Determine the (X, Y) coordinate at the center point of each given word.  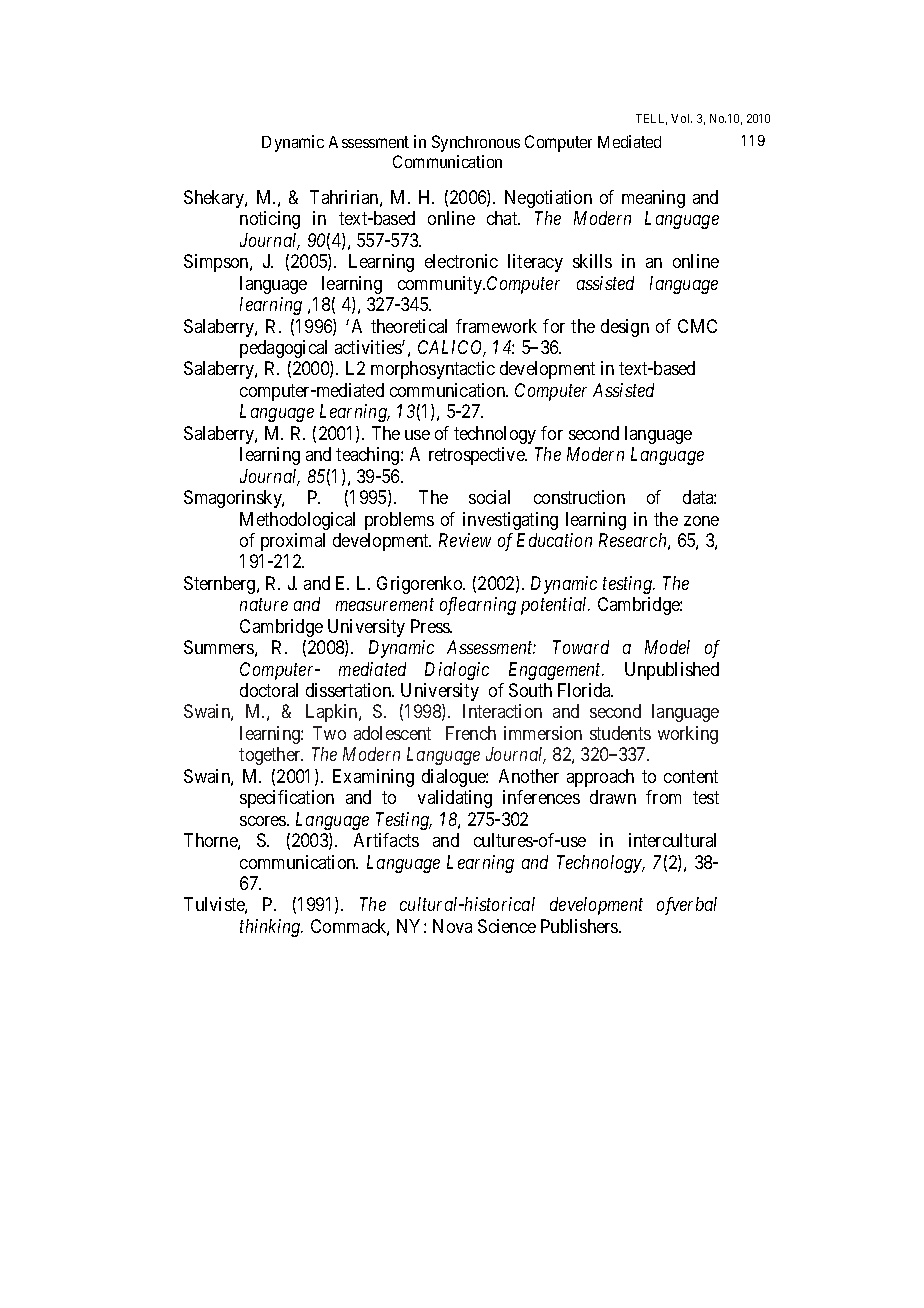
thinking (271, 928)
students (620, 733)
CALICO (452, 348)
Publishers (580, 926)
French (471, 733)
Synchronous (476, 143)
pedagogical (283, 349)
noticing (270, 220)
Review (465, 540)
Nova (452, 926)
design (625, 328)
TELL (651, 119)
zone (701, 521)
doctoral (269, 690)
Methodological (297, 521)
